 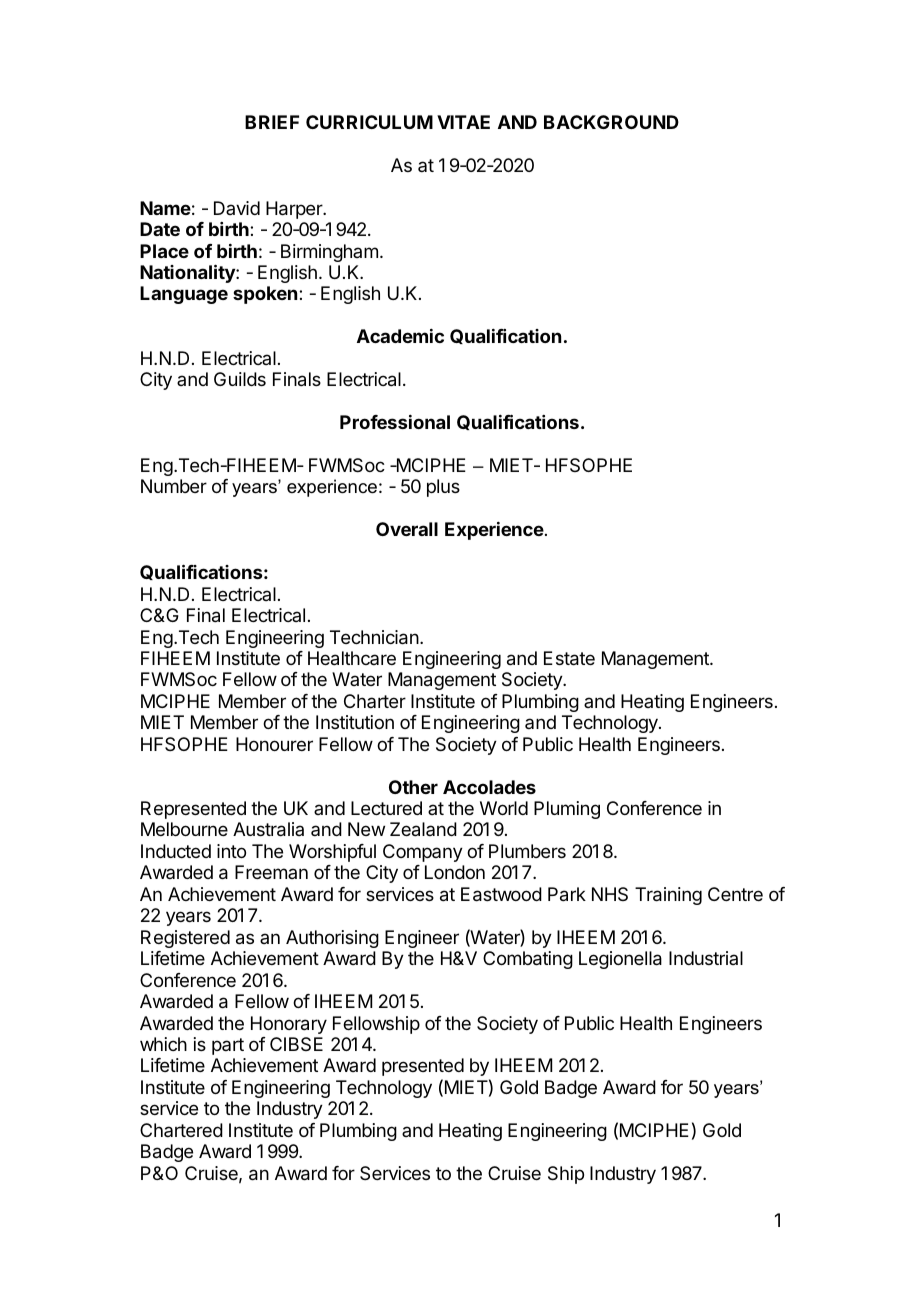 I want to click on Overall, so click(x=407, y=529).
